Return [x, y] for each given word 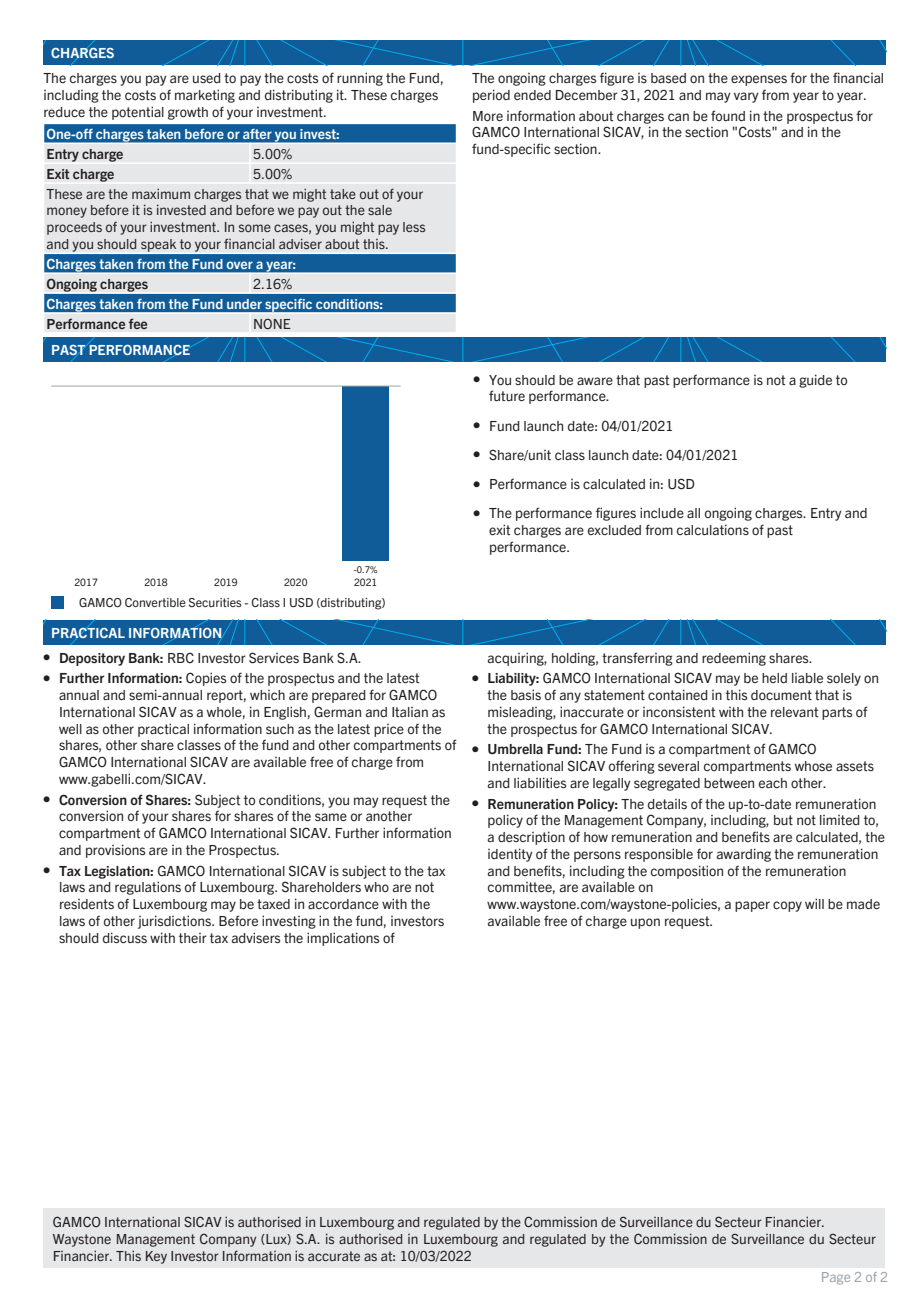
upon [645, 923]
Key [156, 1257]
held [774, 678]
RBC [181, 657]
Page [836, 1278]
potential [138, 113]
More [488, 116]
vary [746, 97]
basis [526, 695]
